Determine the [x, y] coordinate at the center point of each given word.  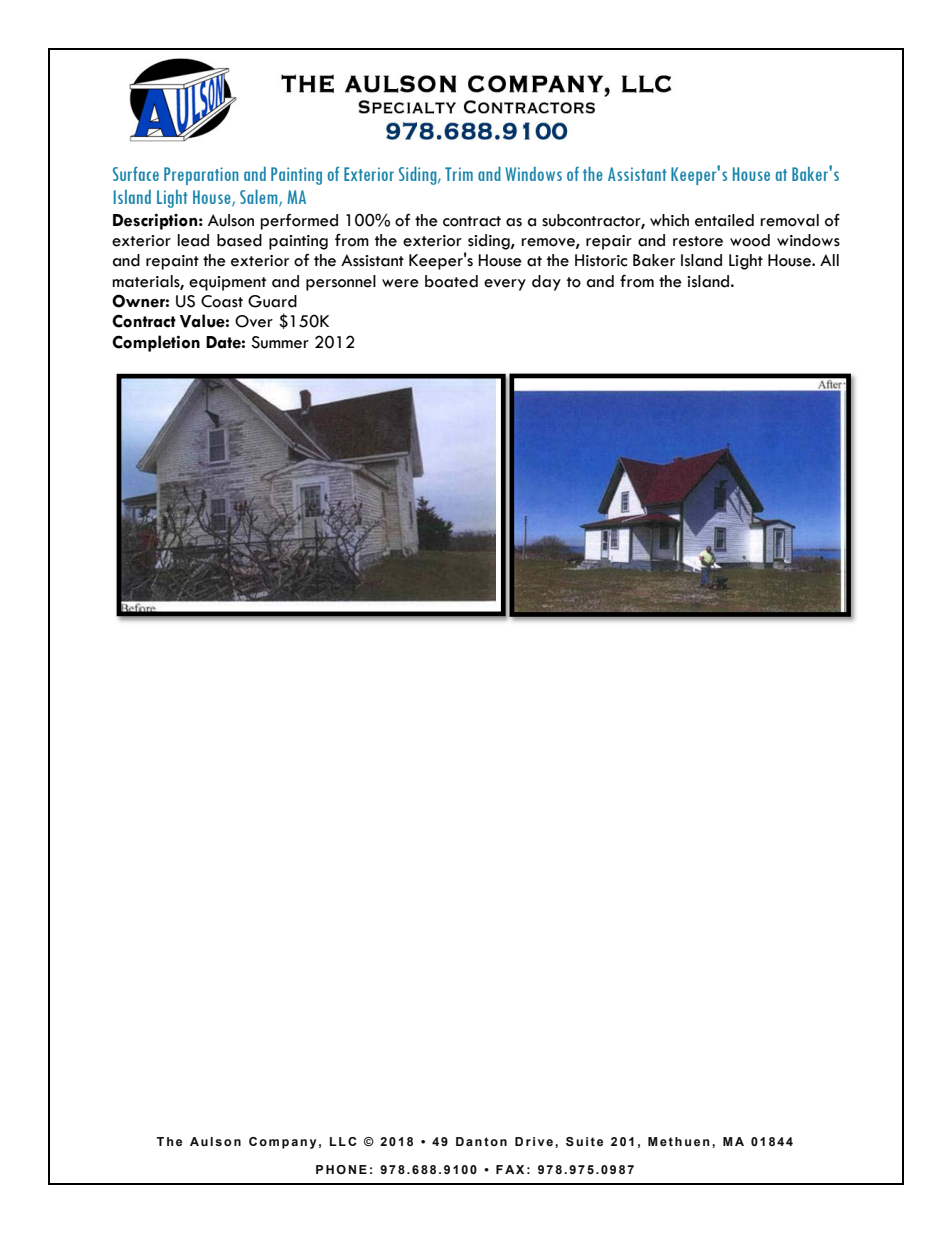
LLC [343, 1141]
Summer [280, 342]
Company [283, 1143]
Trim [459, 174]
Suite [584, 1141]
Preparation [201, 176]
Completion [156, 343]
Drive [534, 1141]
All [829, 260]
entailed [724, 220]
